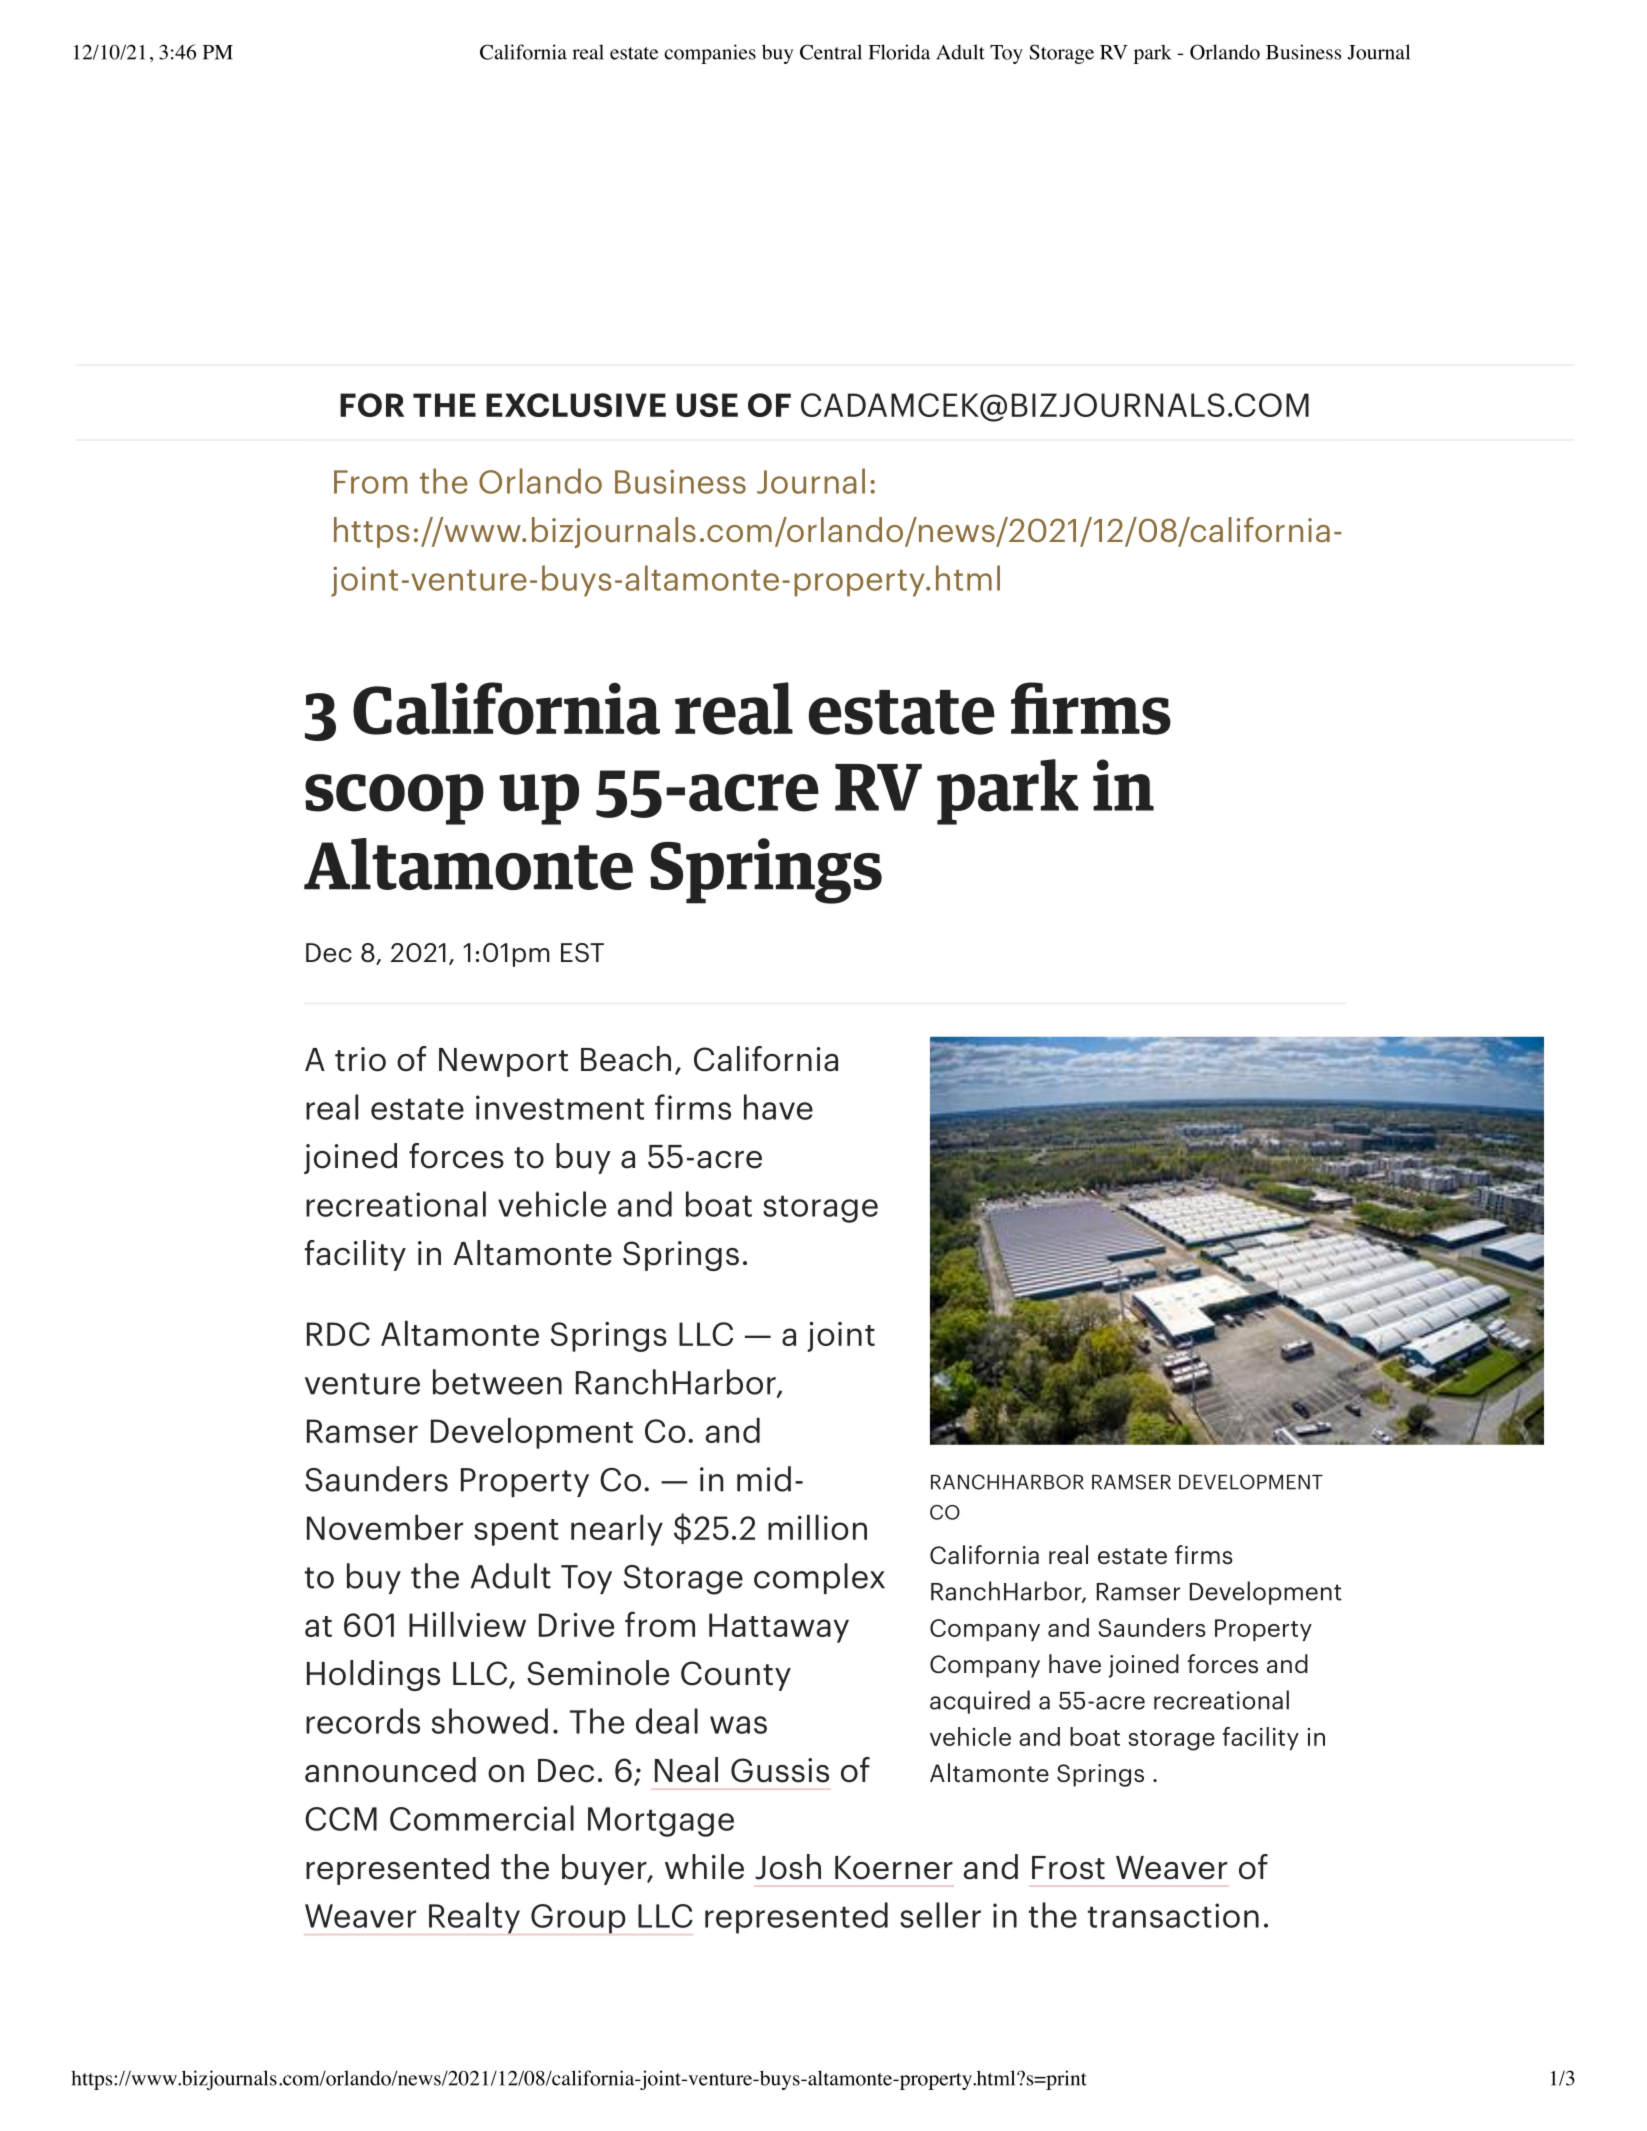 This screenshot has width=1647, height=2131. Describe the element at coordinates (899, 52) in the screenshot. I see `Florida` at that location.
